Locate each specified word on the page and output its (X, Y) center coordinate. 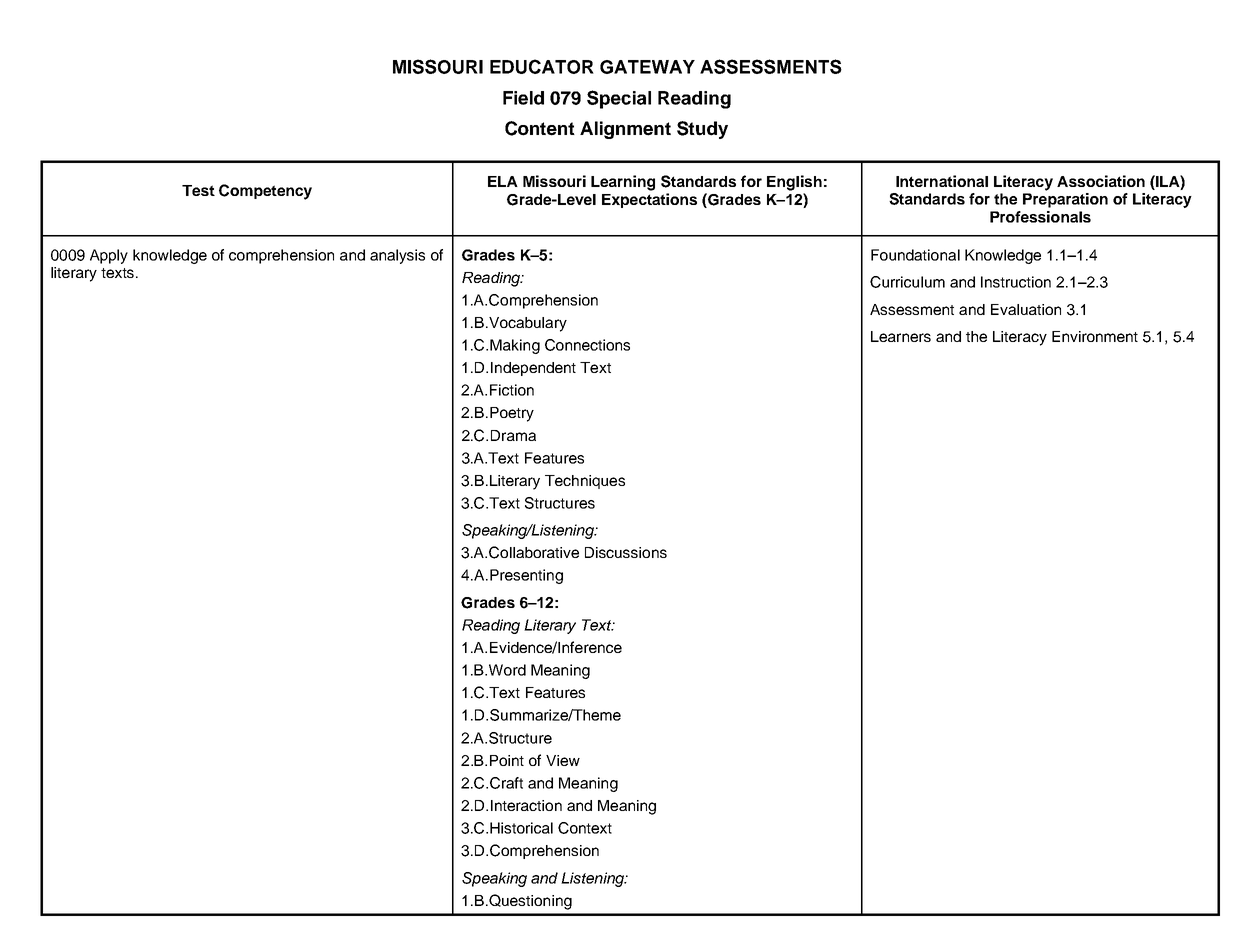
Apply (109, 256)
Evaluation (1026, 309)
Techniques (585, 482)
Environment (1095, 336)
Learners (901, 336)
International (942, 181)
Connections (587, 345)
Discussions (626, 552)
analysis (397, 256)
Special (619, 99)
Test (198, 190)
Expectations (649, 200)
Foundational (915, 255)
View (563, 760)
